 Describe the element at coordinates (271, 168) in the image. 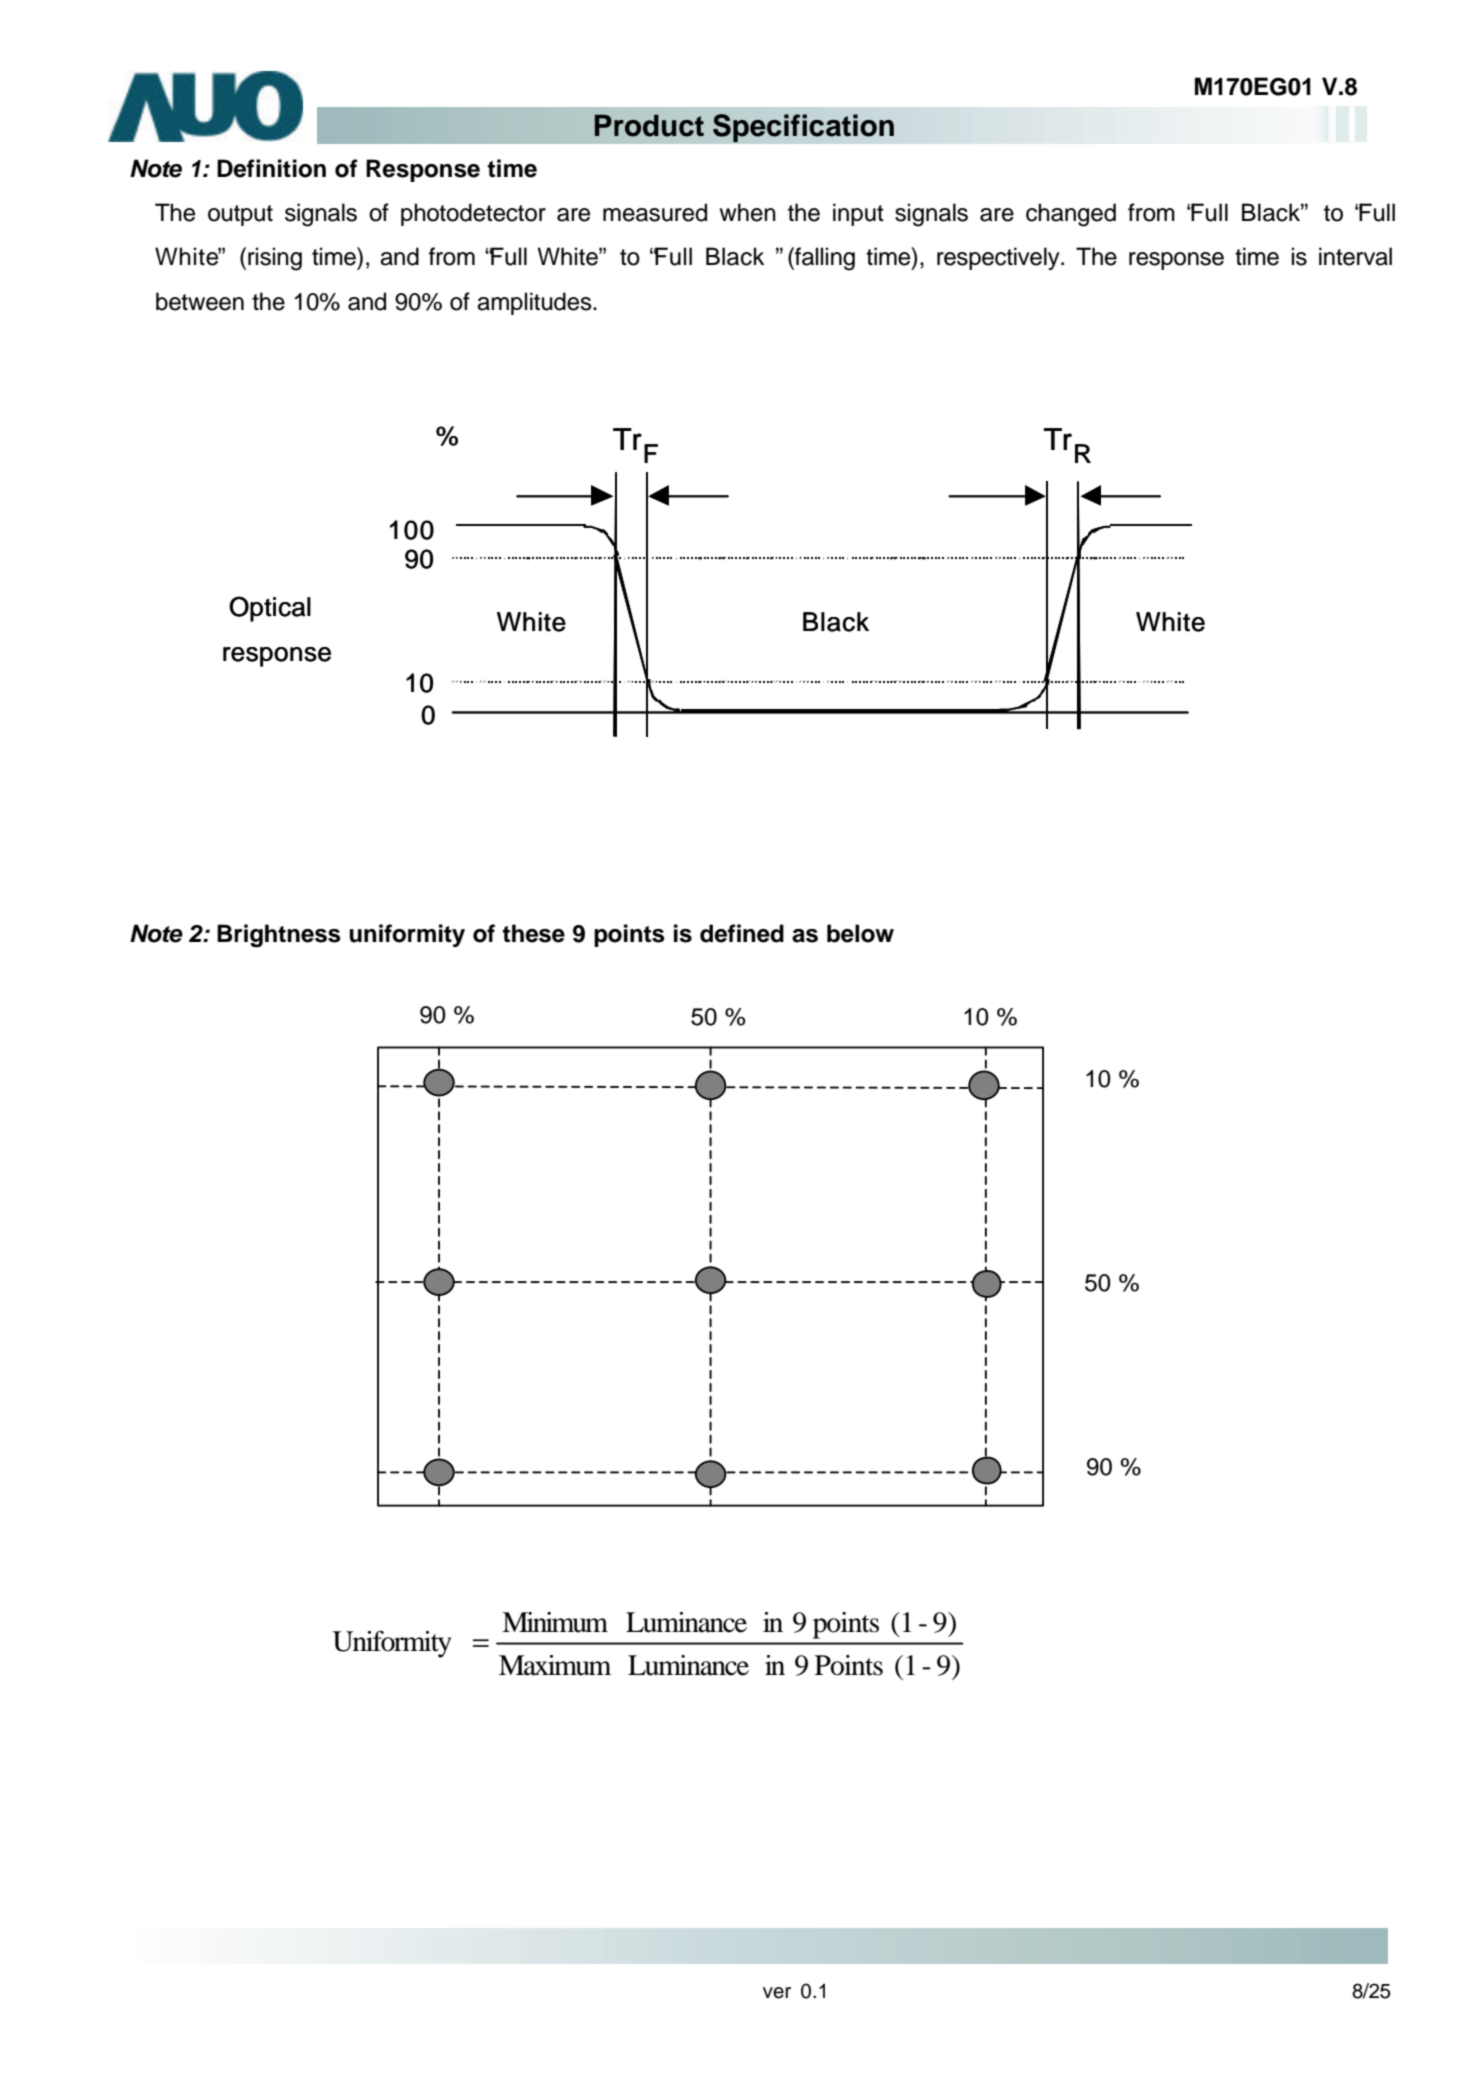

I see `Definition` at that location.
